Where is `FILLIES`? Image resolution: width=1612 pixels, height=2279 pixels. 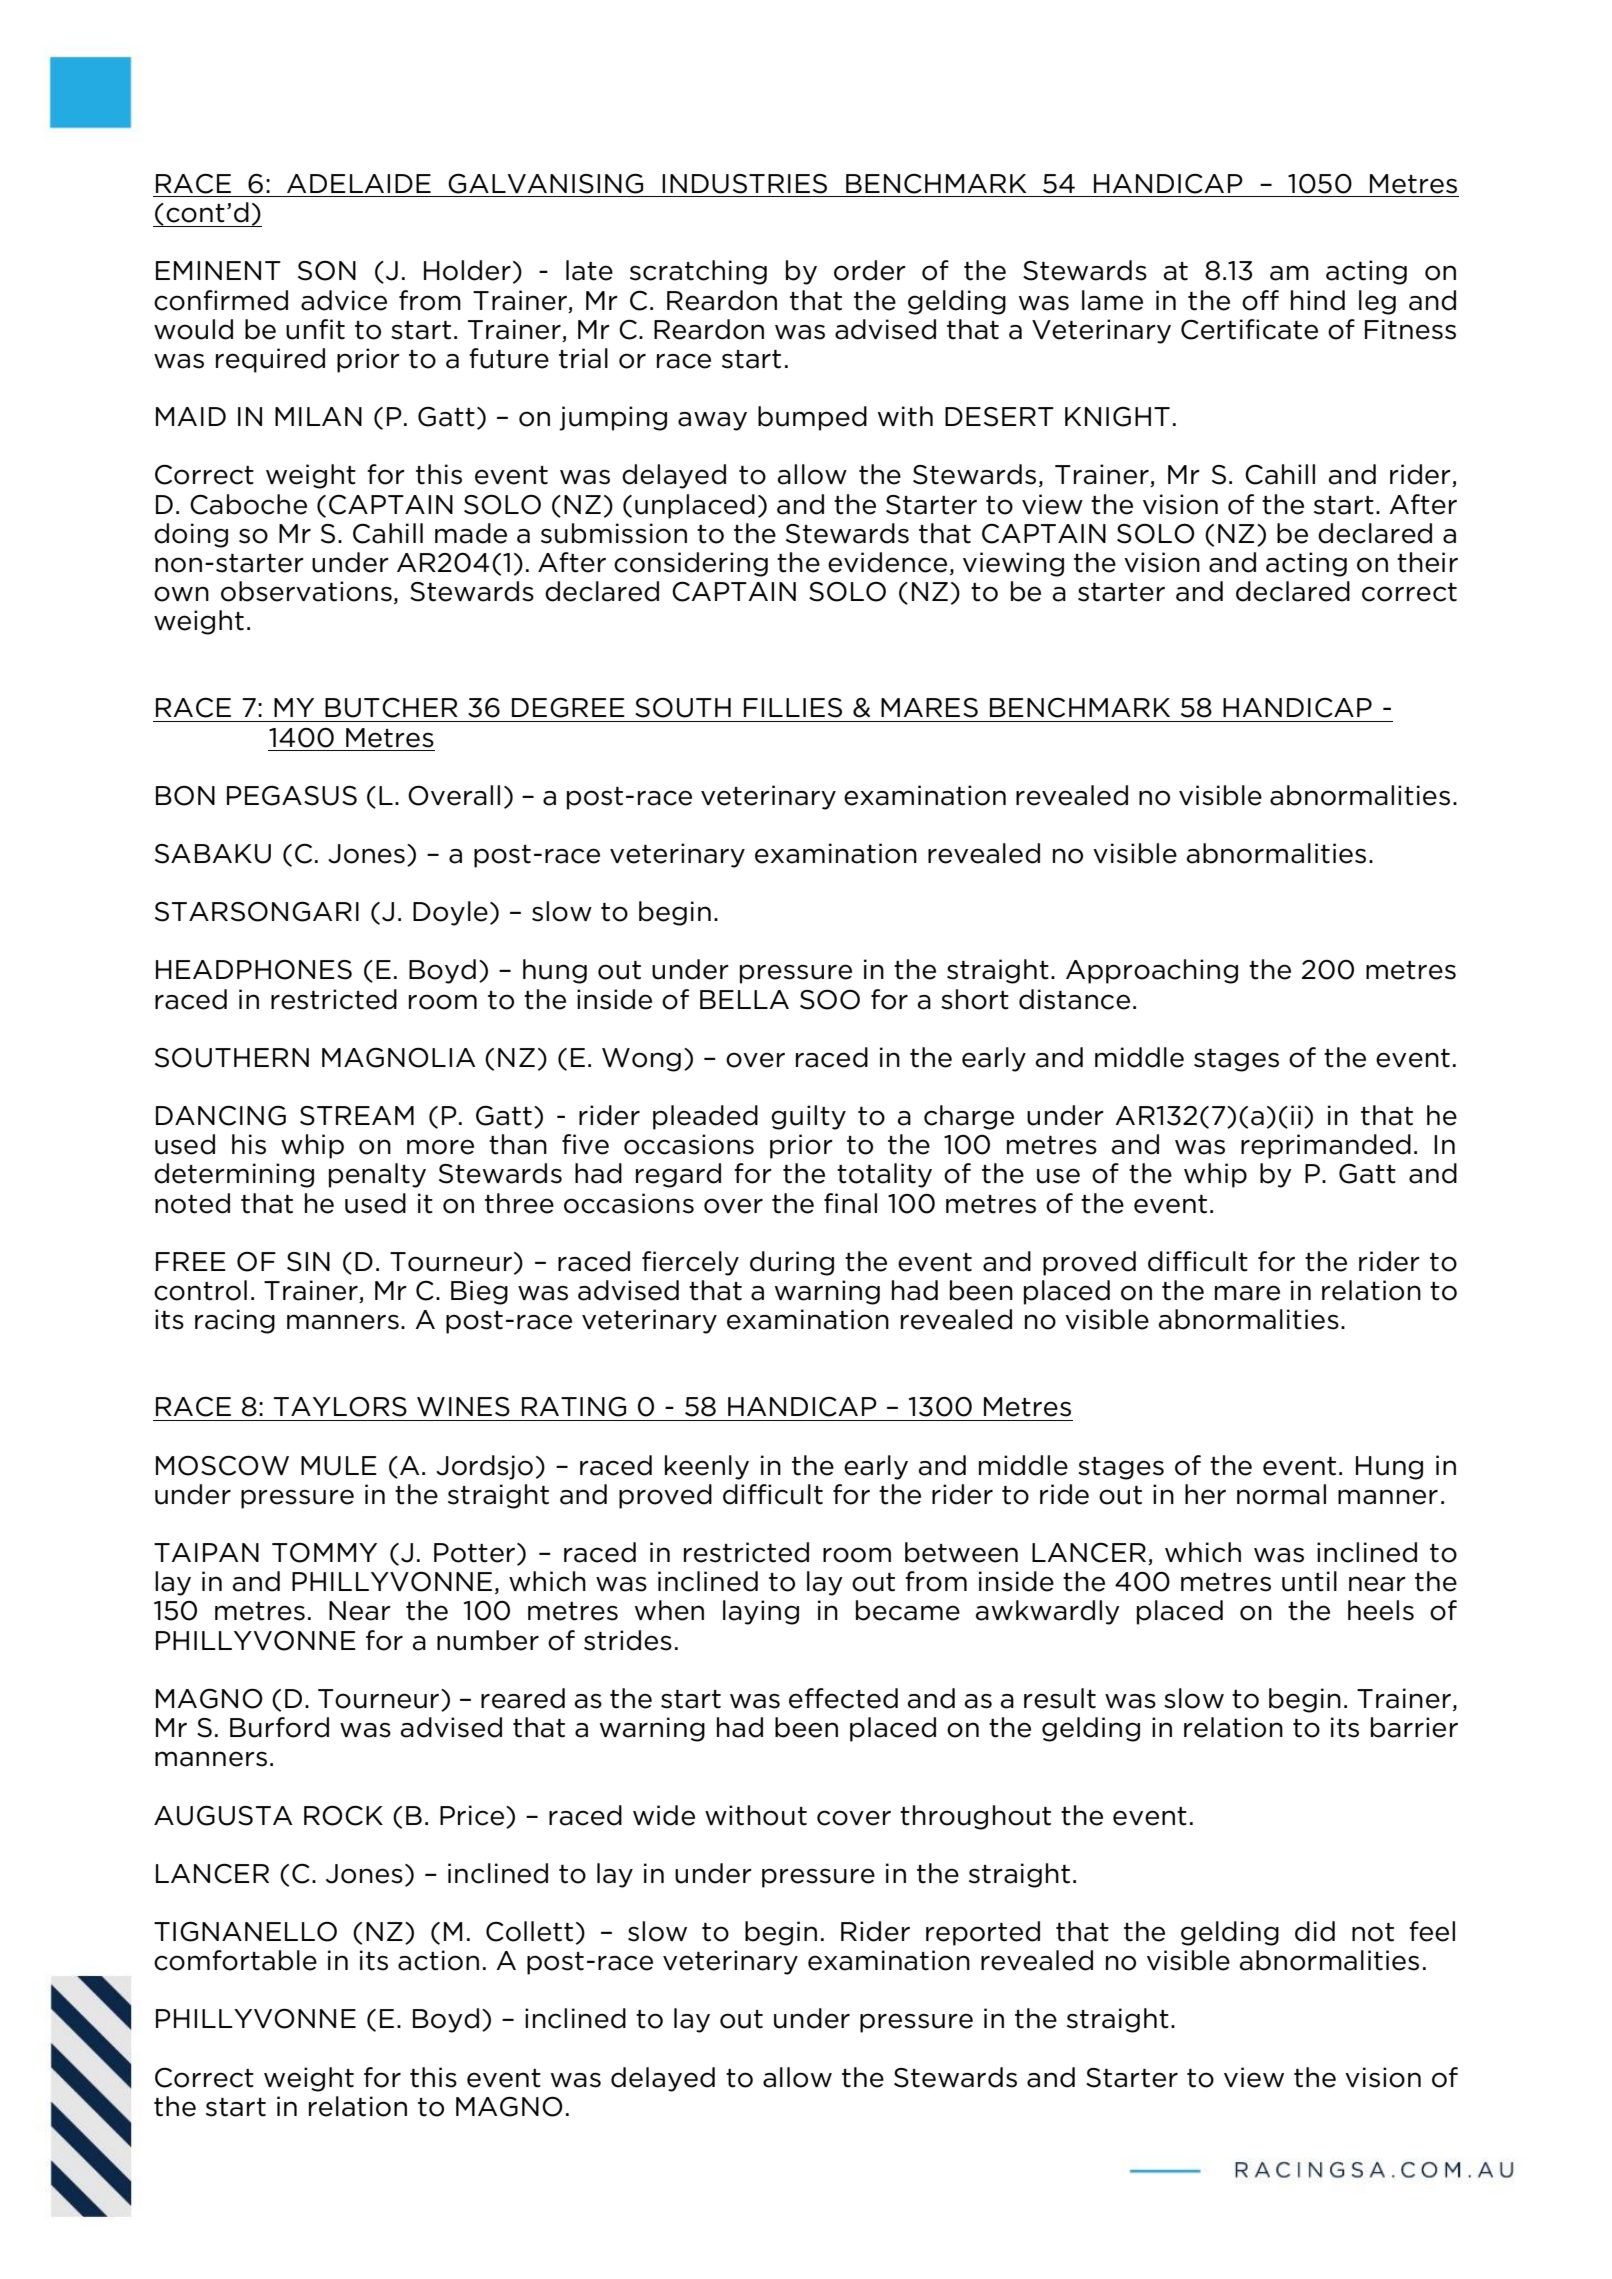 FILLIES is located at coordinates (793, 708).
